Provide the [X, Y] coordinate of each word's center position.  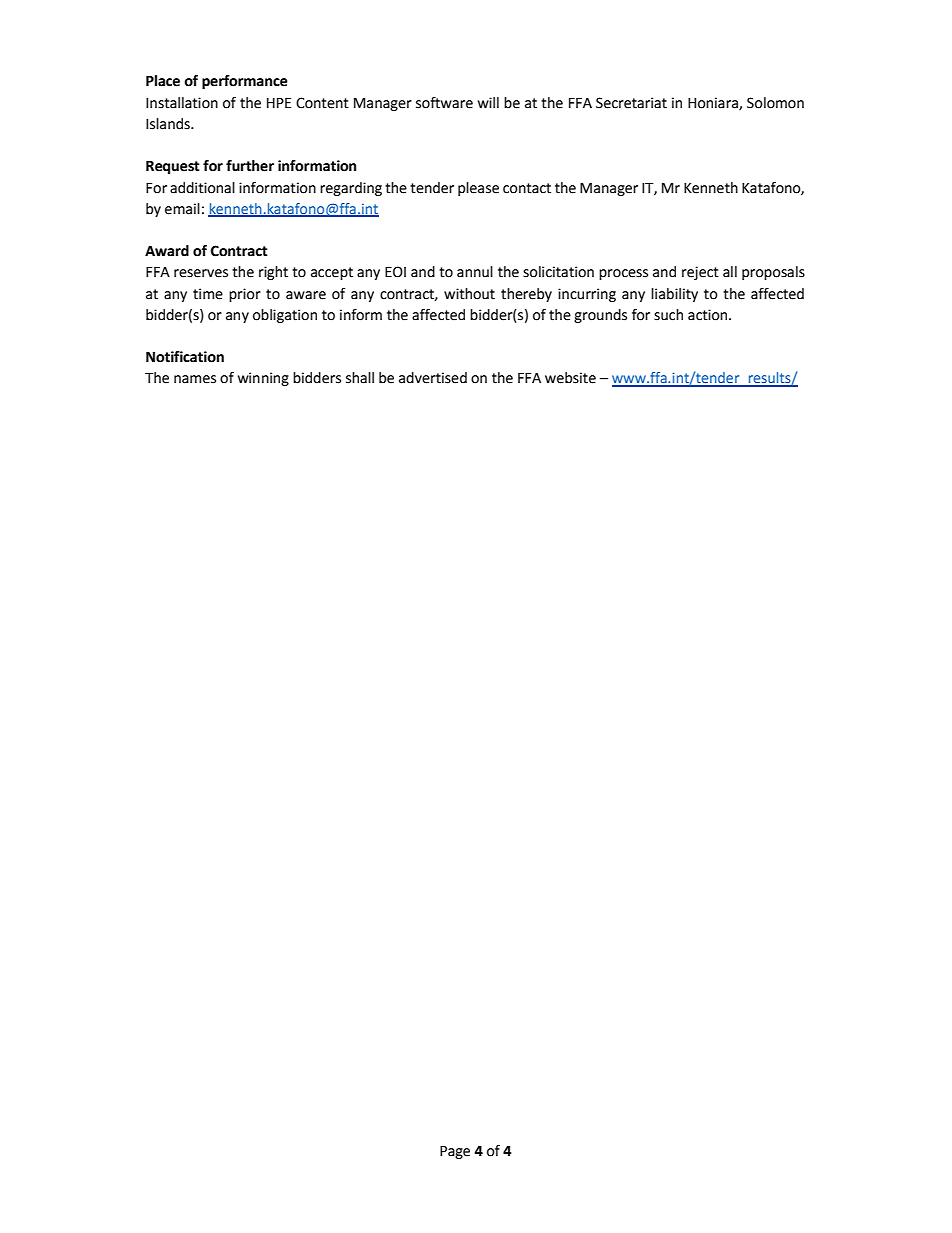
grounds [600, 316]
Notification [185, 357]
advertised [433, 378]
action [709, 315]
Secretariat [631, 103]
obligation [285, 316]
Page [455, 1152]
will [488, 102]
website [570, 378]
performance [245, 82]
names [195, 379]
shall [360, 378]
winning [263, 379]
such [668, 315]
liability [674, 295]
